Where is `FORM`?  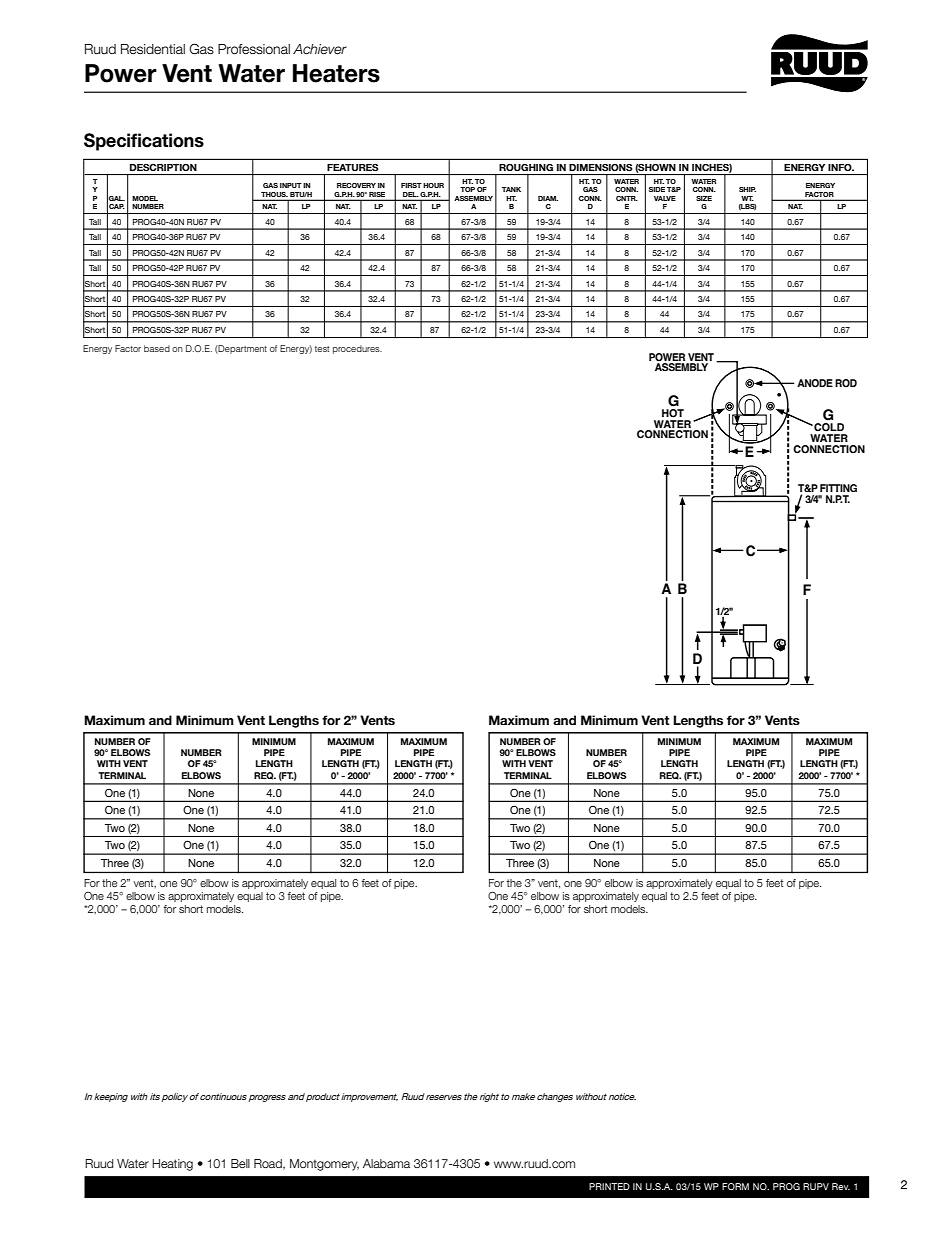
FORM is located at coordinates (735, 1186).
